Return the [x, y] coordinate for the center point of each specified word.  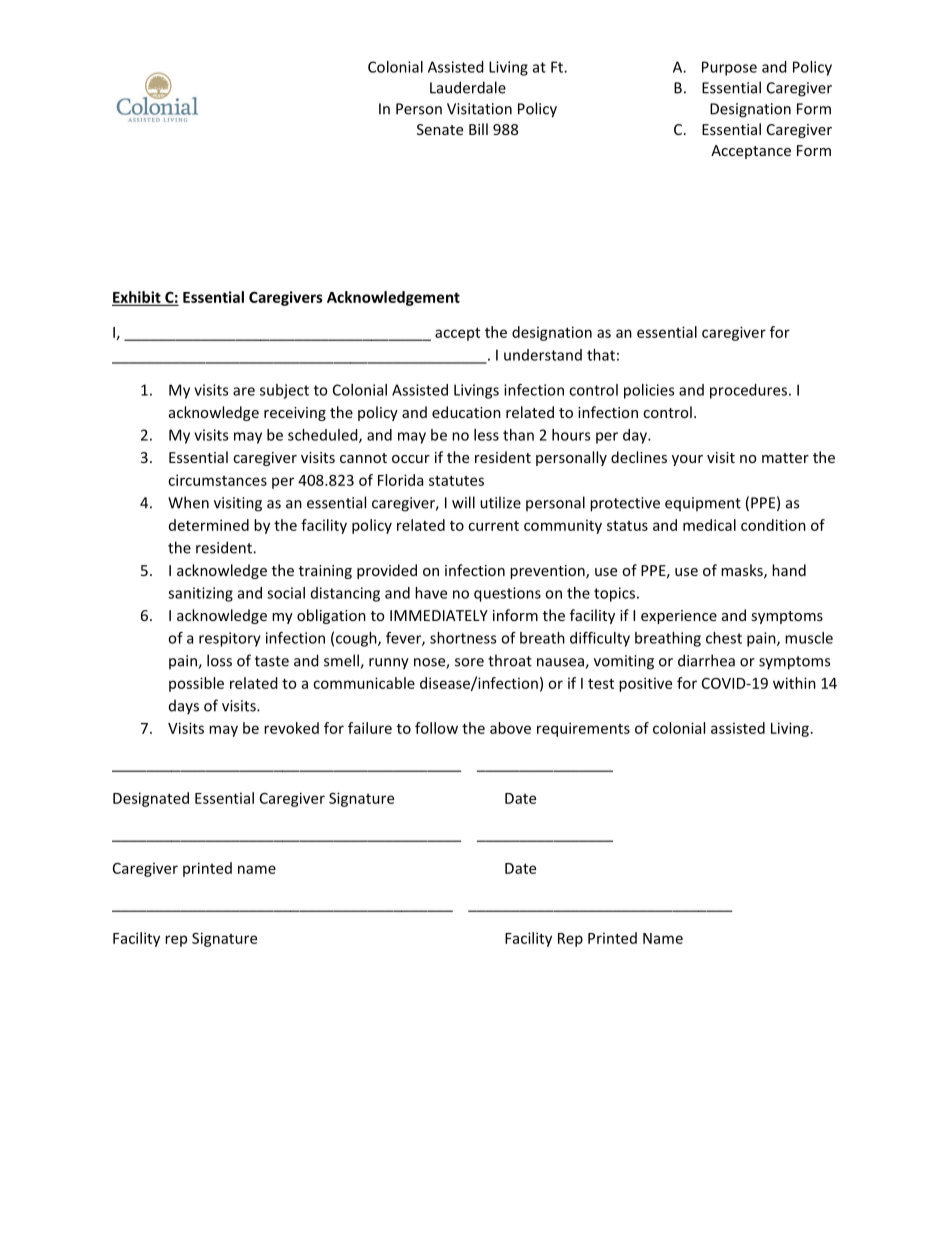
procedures [748, 391]
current [493, 526]
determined [209, 525]
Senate [440, 129]
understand [543, 355]
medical [709, 525]
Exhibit [137, 298]
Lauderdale [468, 87]
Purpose [729, 68]
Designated [151, 799]
